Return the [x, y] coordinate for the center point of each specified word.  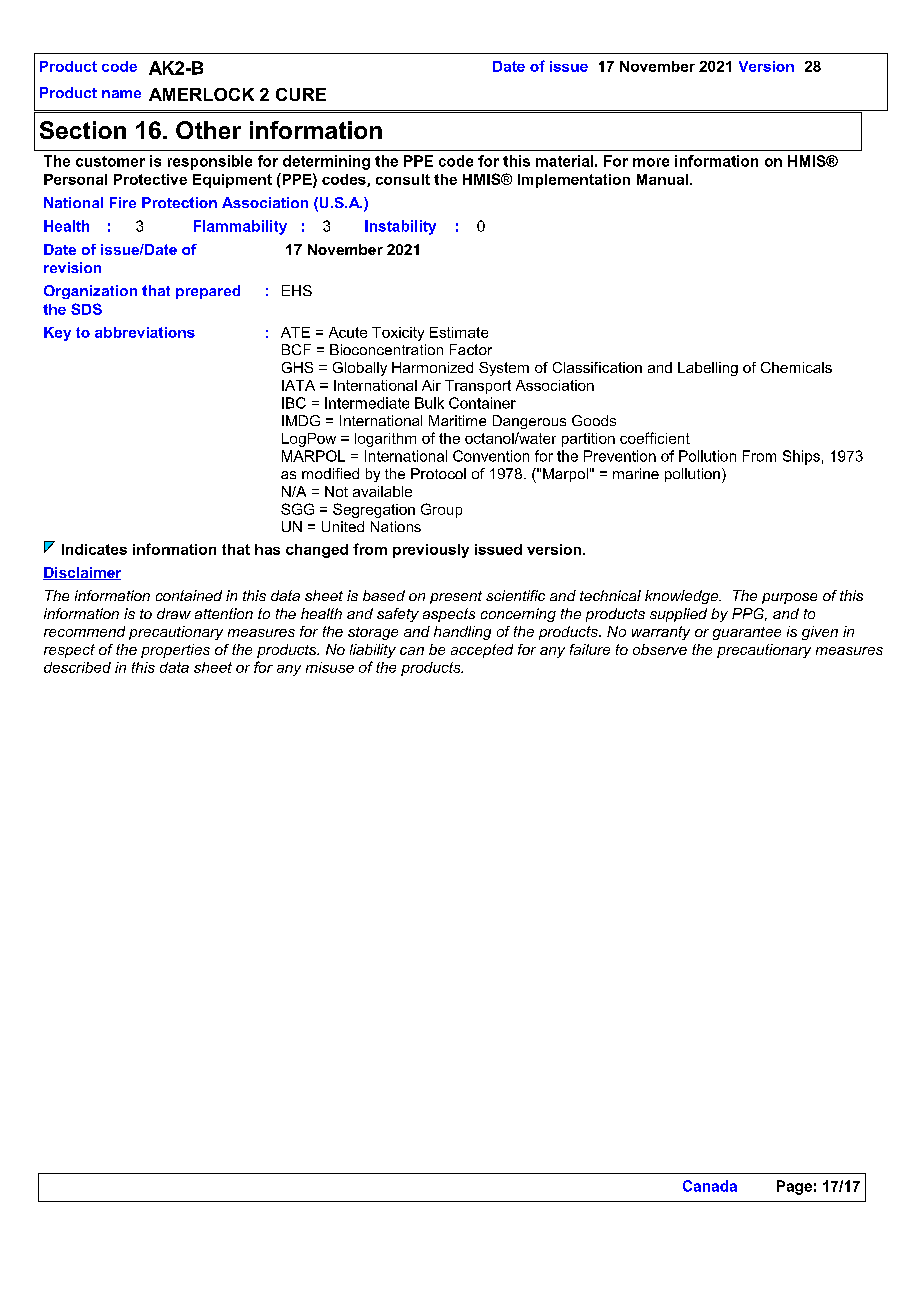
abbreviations [145, 332]
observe [660, 649]
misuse [330, 667]
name [121, 94]
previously [431, 551]
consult [403, 179]
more [651, 162]
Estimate [459, 332]
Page [794, 1187]
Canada [710, 1186]
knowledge [682, 597]
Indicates [94, 549]
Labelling [708, 369]
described [77, 667]
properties [175, 651]
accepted [482, 651]
